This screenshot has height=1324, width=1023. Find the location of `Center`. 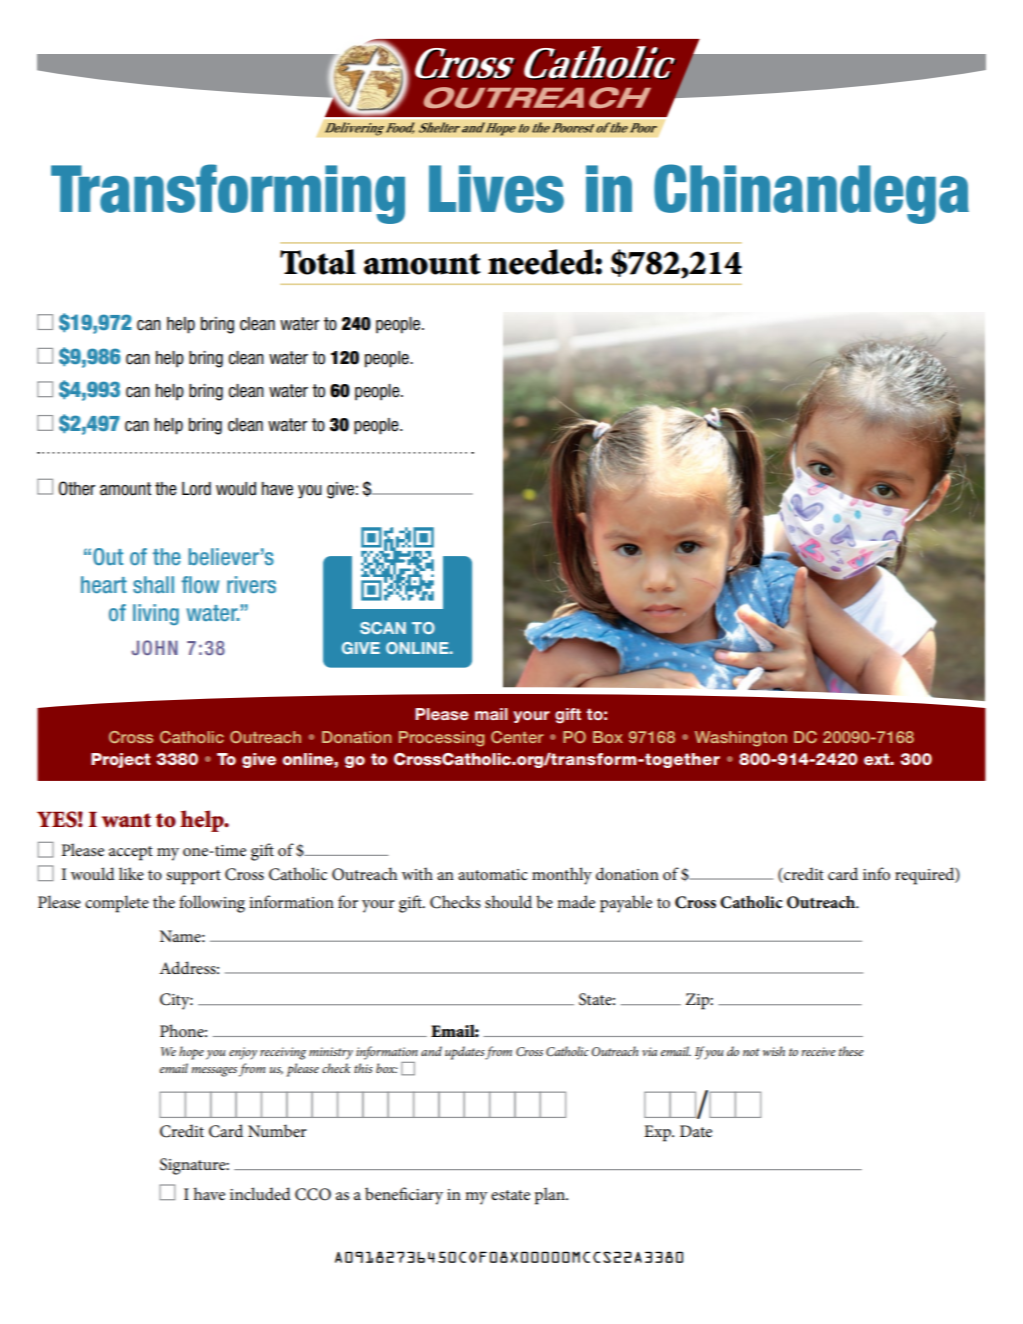

Center is located at coordinates (517, 737).
